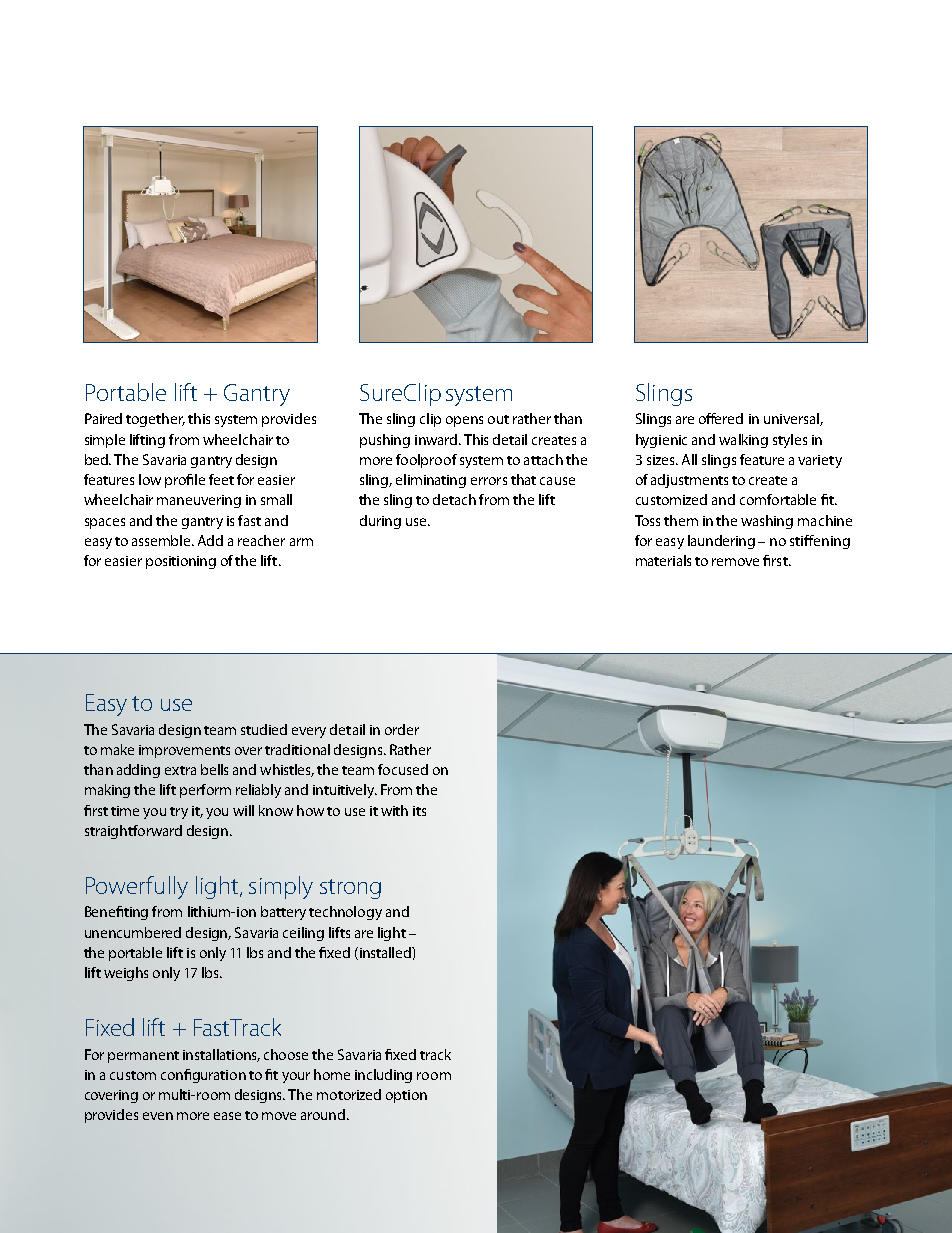 This page has width=952, height=1233. Describe the element at coordinates (743, 441) in the page. I see `walking` at that location.
